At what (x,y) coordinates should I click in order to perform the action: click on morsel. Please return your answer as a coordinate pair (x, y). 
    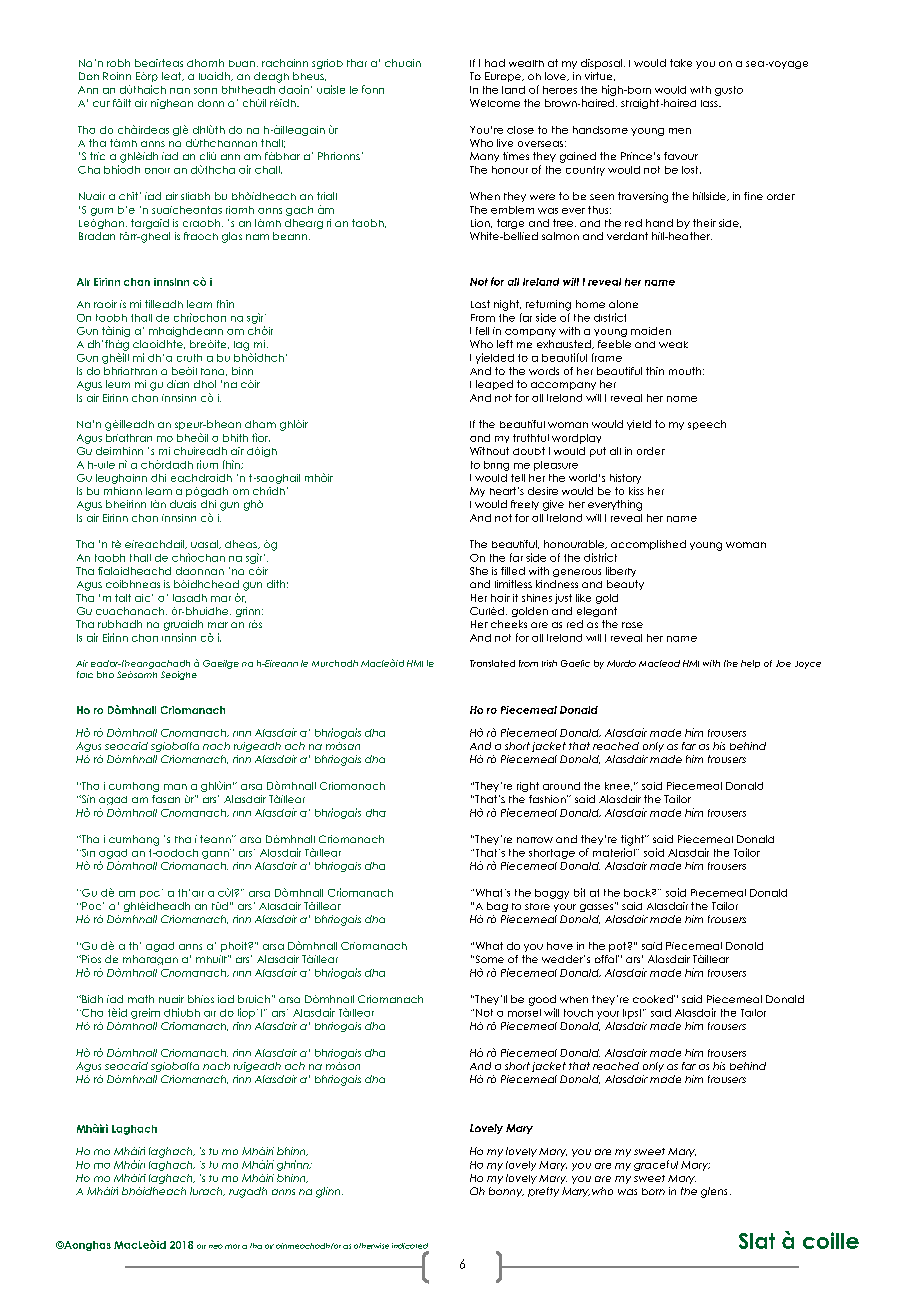
    Looking at the image, I should click on (524, 1013).
